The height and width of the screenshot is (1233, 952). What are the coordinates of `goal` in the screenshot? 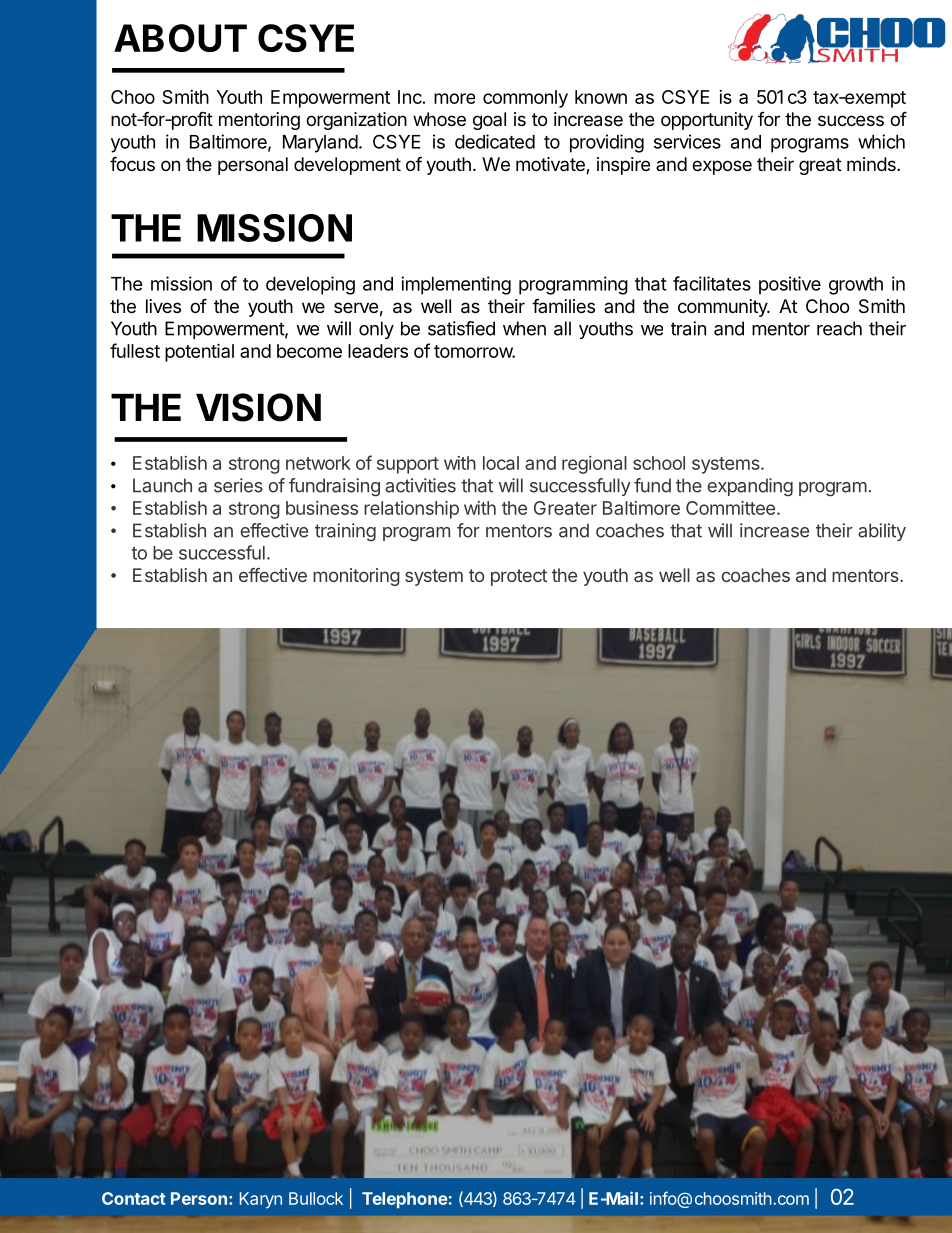 It's located at (489, 121).
